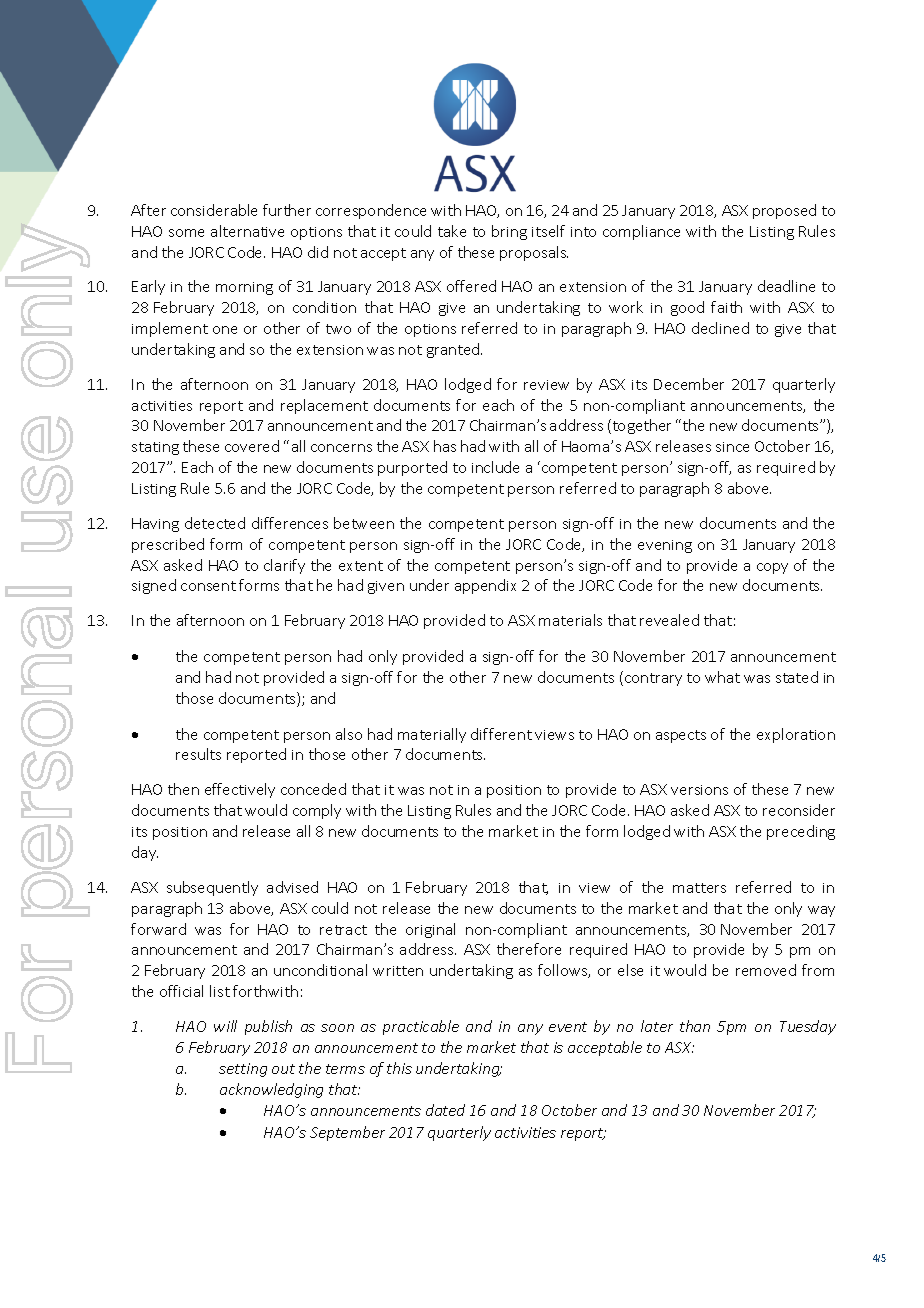 This screenshot has height=1308, width=924. I want to click on detected, so click(215, 523).
